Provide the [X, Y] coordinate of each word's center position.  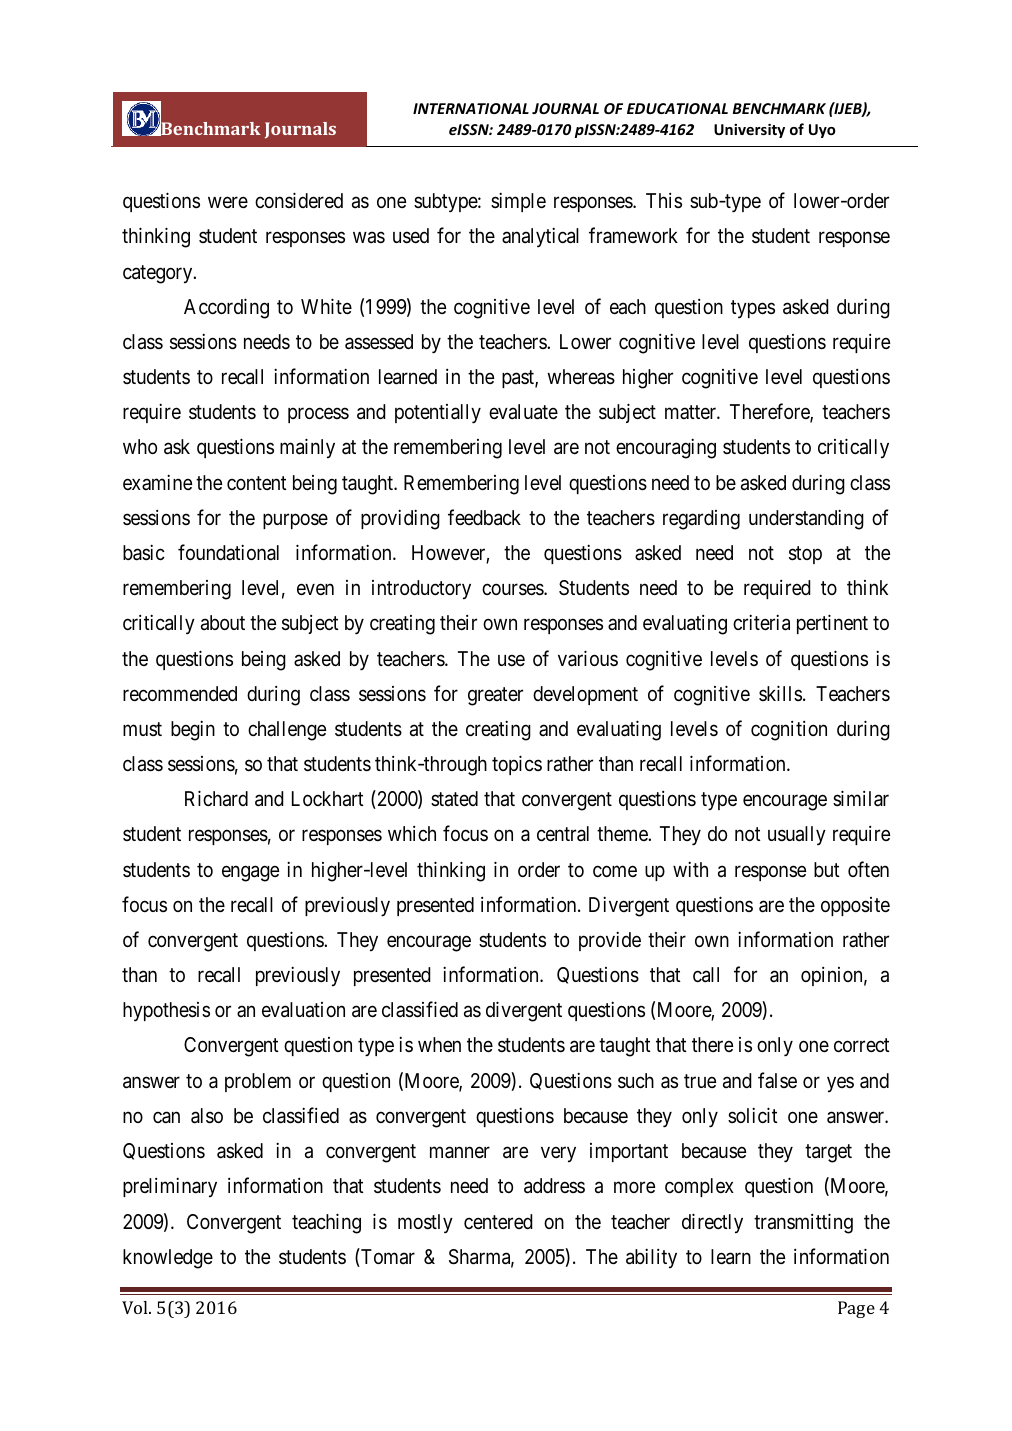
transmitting [803, 1223]
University [749, 130]
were [228, 202]
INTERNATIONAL [471, 108]
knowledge [168, 1259]
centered [498, 1221]
